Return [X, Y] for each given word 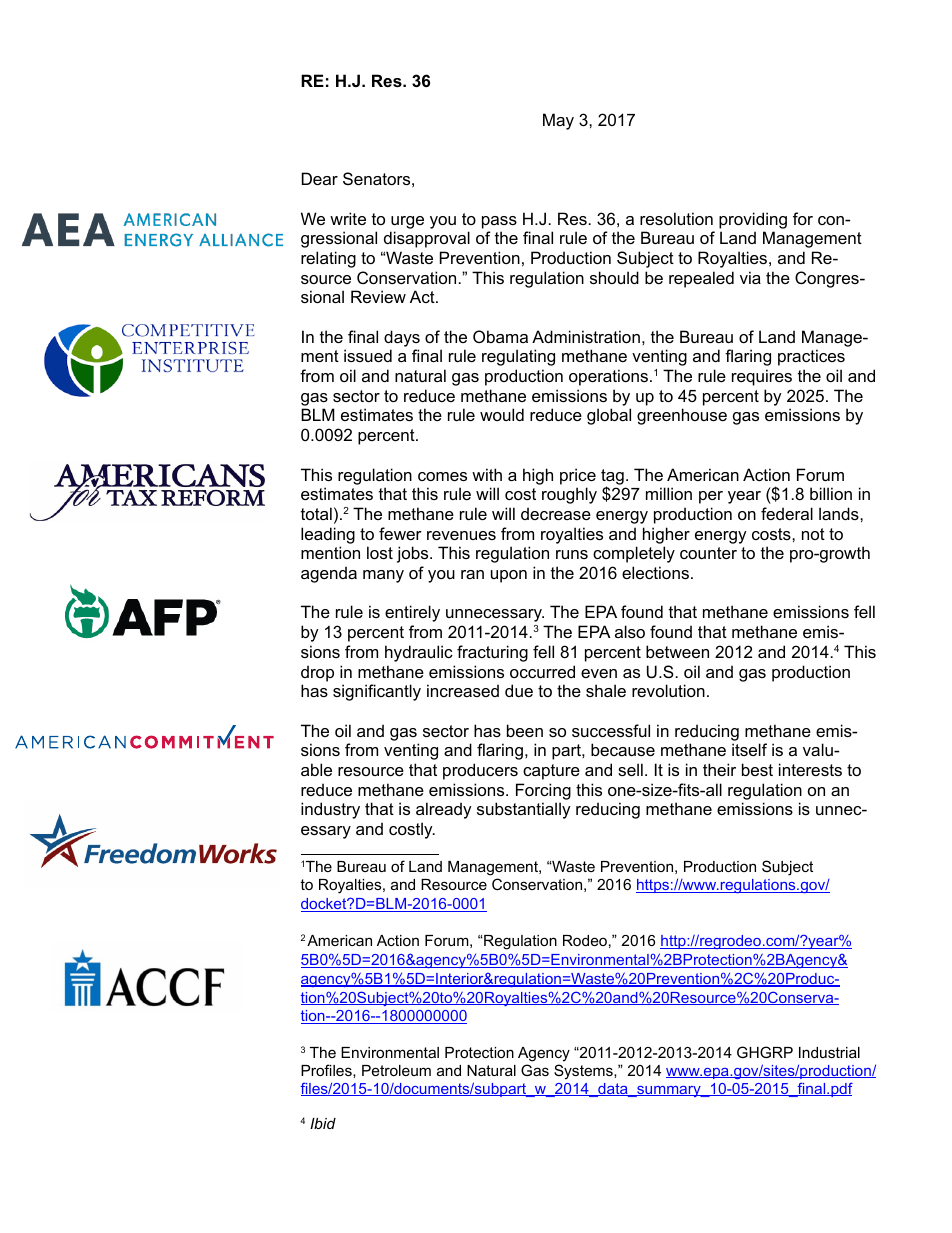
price [578, 476]
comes [442, 476]
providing [753, 220]
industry [330, 810]
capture [551, 772]
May [558, 121]
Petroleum [396, 1070]
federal [787, 513]
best [757, 769]
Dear [320, 178]
